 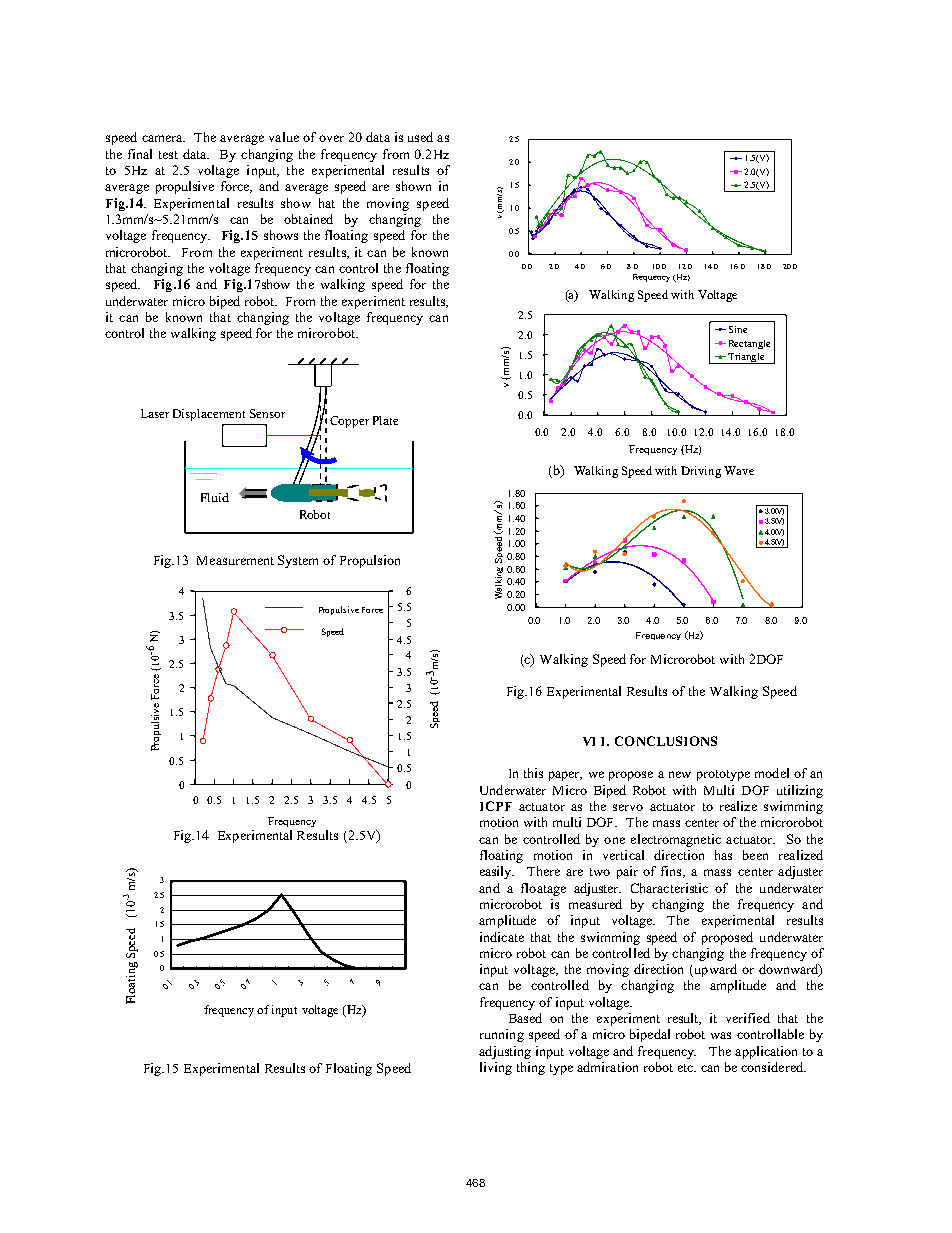 I want to click on Measurement, so click(x=235, y=560).
